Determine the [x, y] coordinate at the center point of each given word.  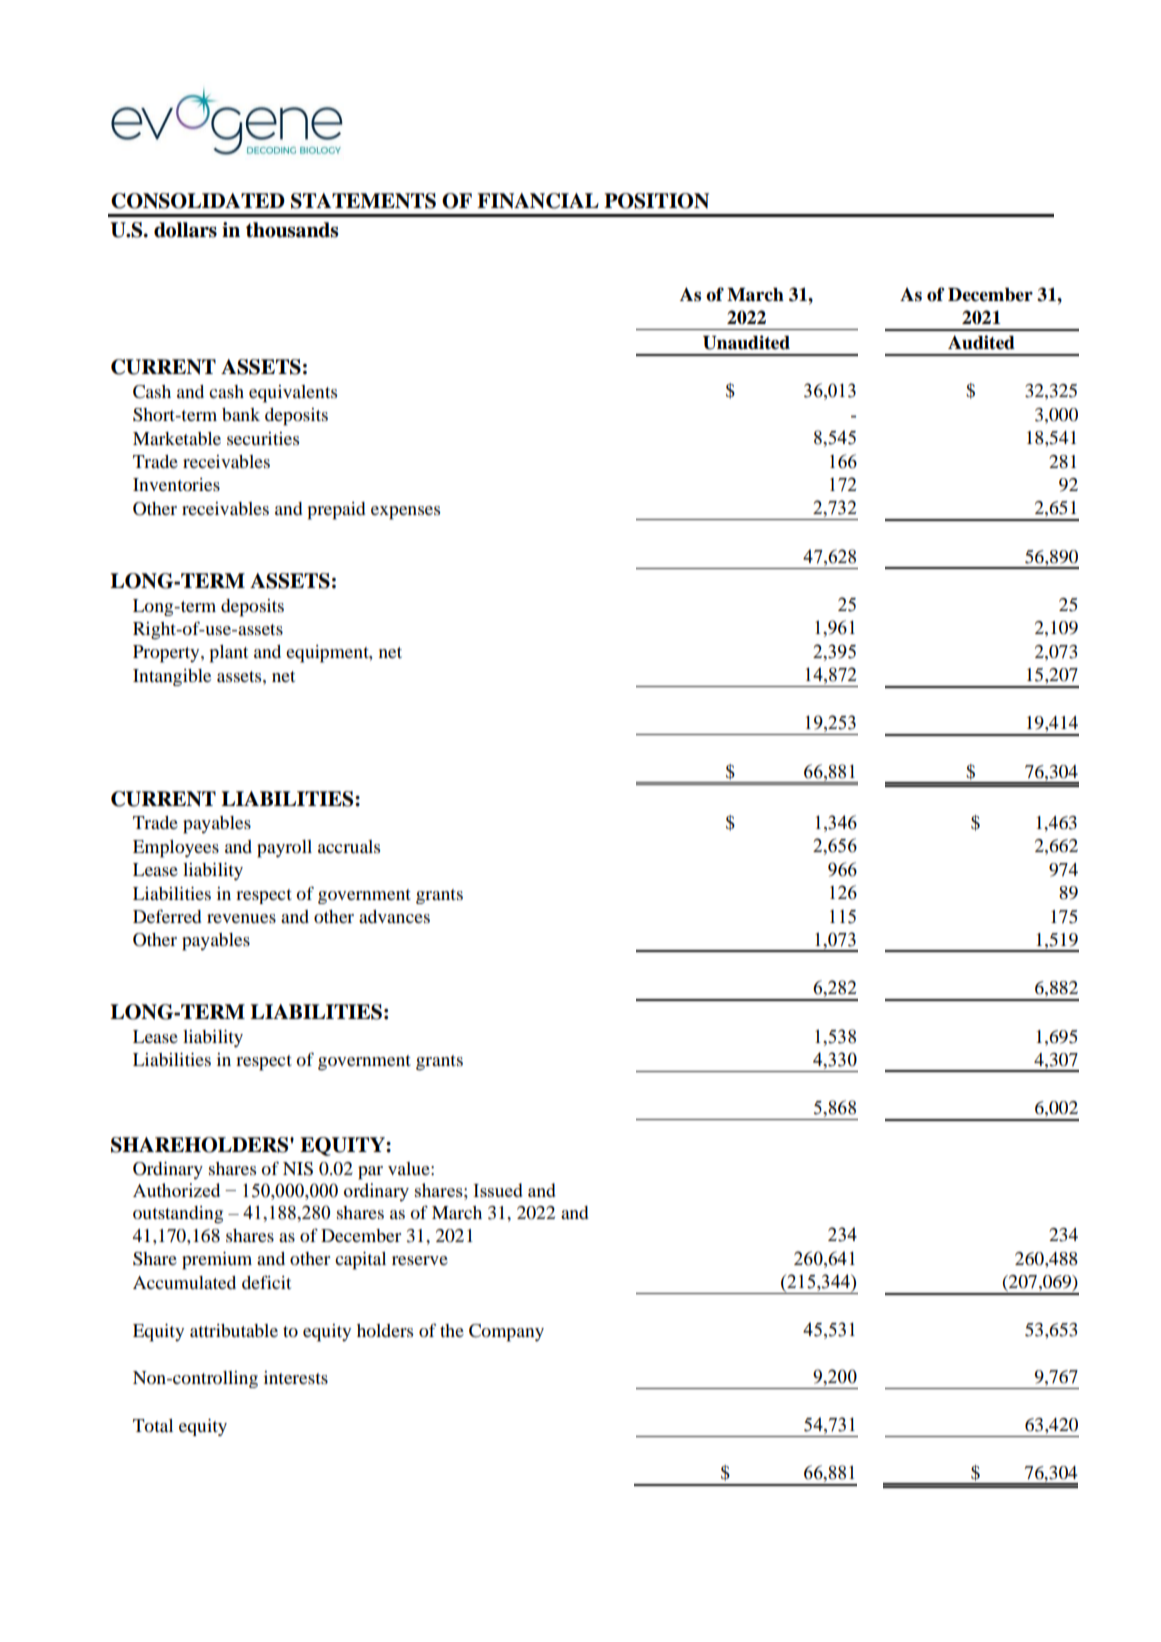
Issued [498, 1190]
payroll [284, 849]
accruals [349, 846]
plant [228, 654]
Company [506, 1333]
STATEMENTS [363, 201]
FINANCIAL [538, 201]
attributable [234, 1330]
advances [394, 916]
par [370, 1173]
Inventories [176, 484]
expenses [405, 513]
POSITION [656, 201]
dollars [185, 230]
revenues [241, 918]
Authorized [176, 1190]
